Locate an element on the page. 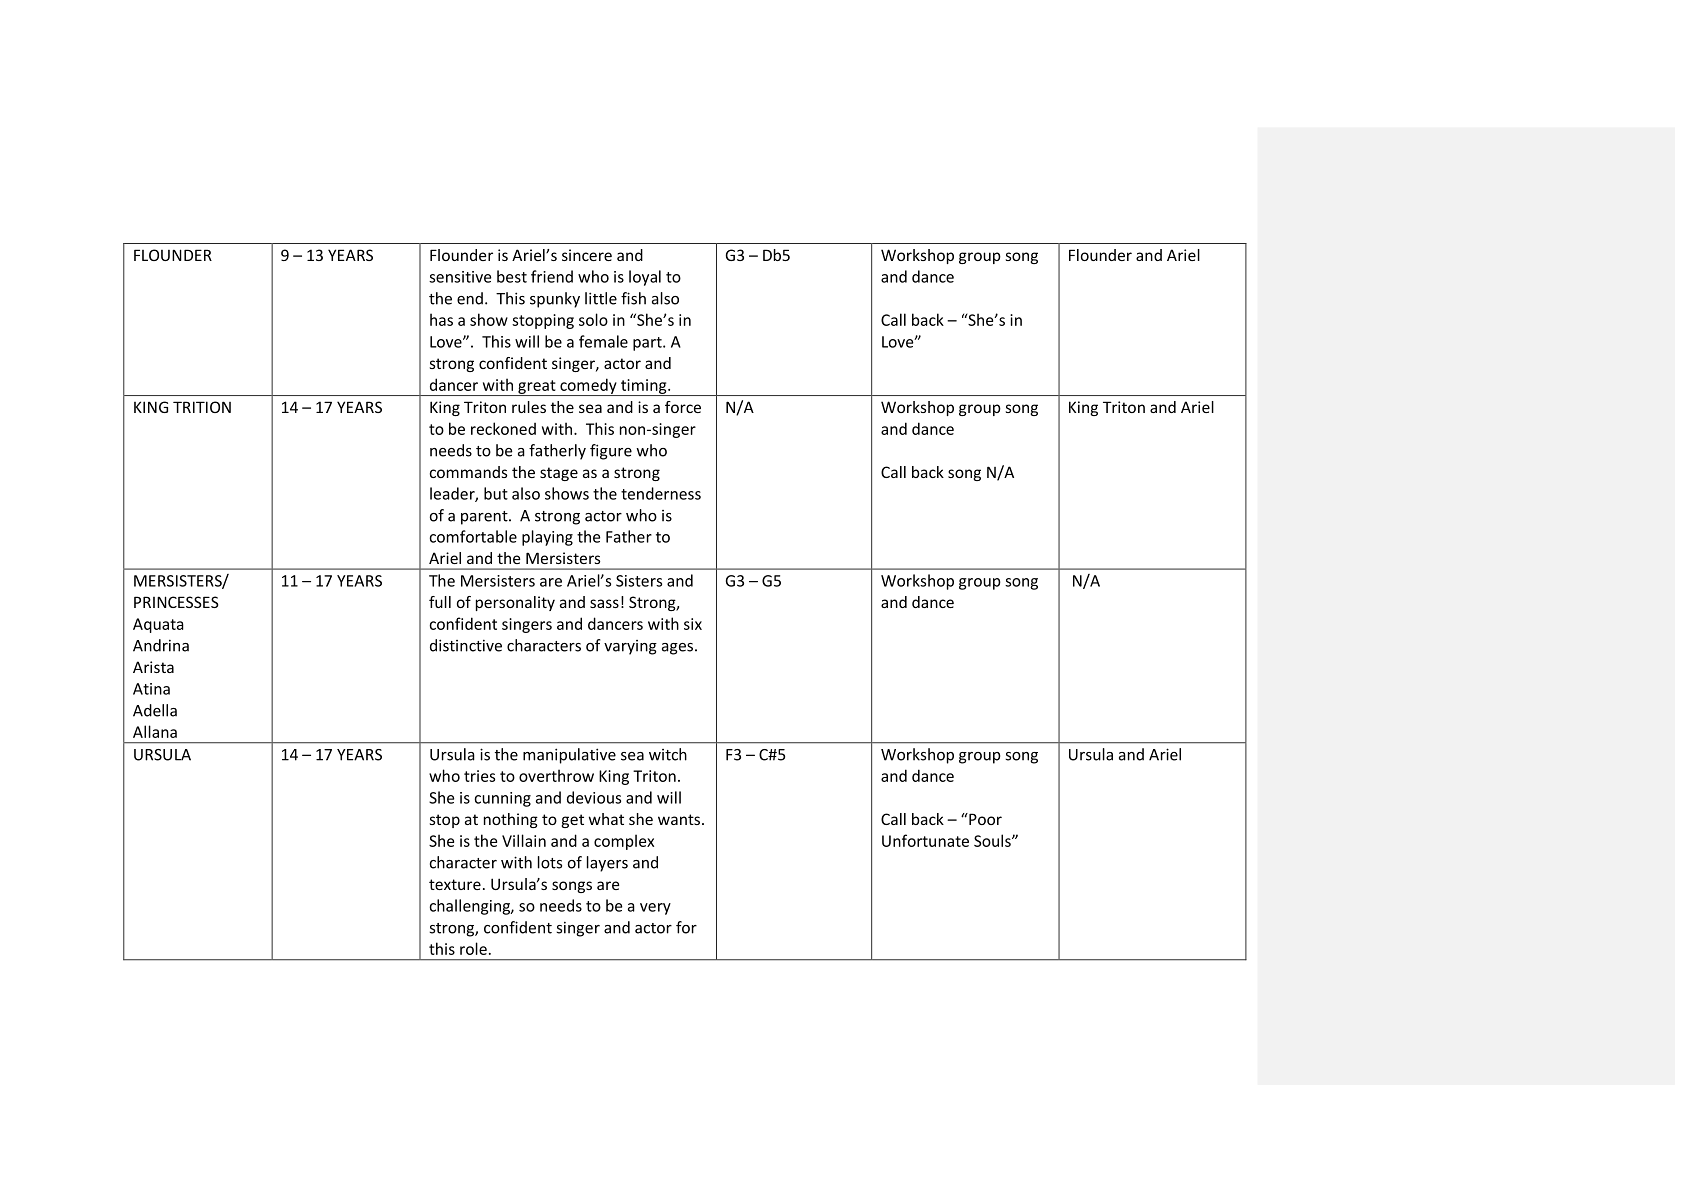 This document has width=1700, height=1202. sass is located at coordinates (604, 603).
